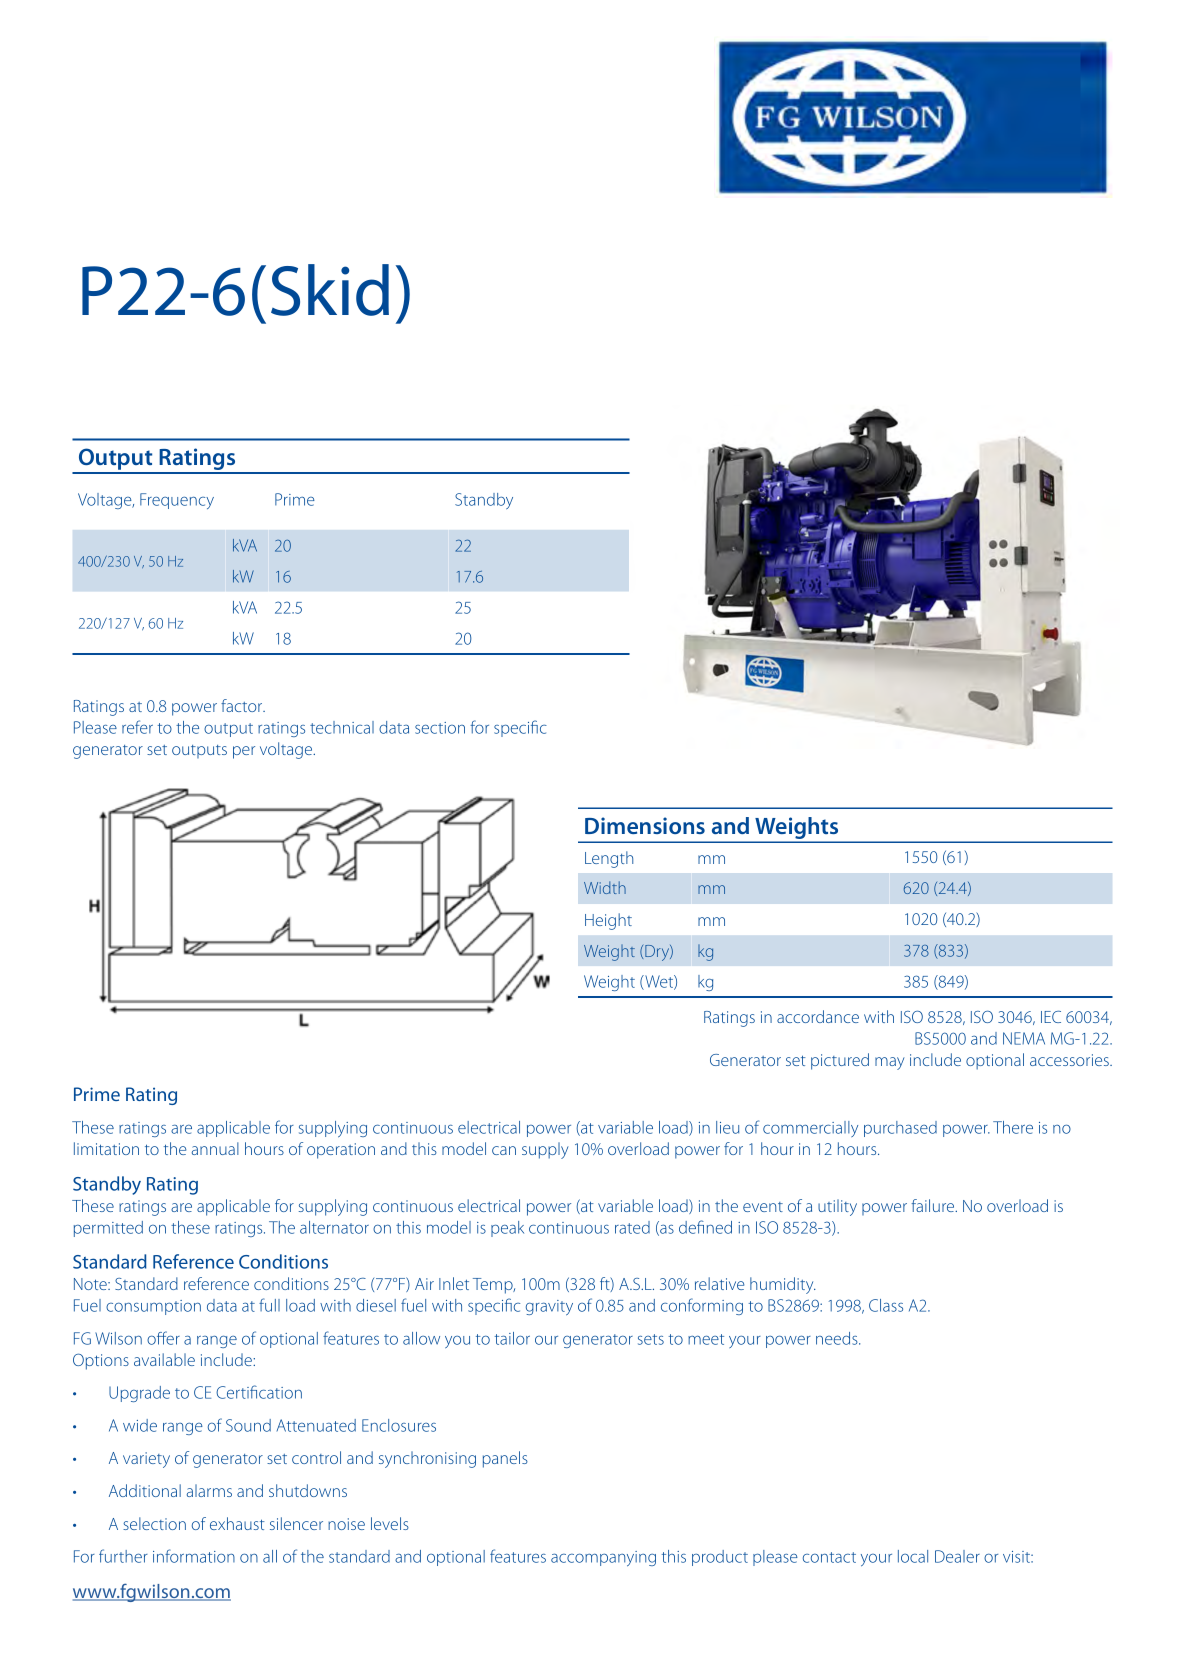  What do you see at coordinates (440, 728) in the page?
I see `section` at bounding box center [440, 728].
